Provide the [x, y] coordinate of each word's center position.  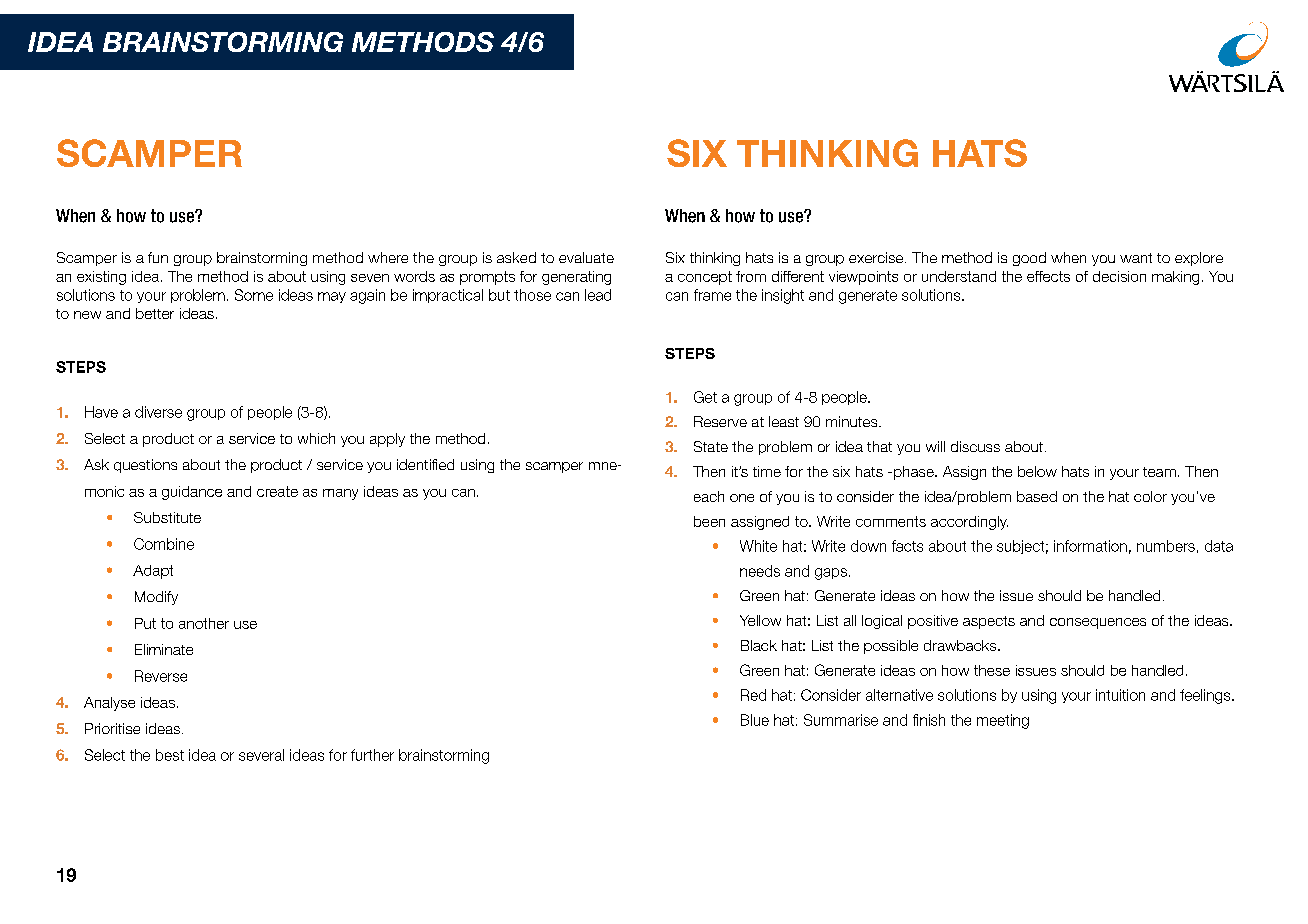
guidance [192, 493]
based [1037, 496]
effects [1048, 276]
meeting [1003, 721]
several [261, 755]
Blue [755, 720]
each [709, 496]
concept [705, 278]
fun [158, 257]
